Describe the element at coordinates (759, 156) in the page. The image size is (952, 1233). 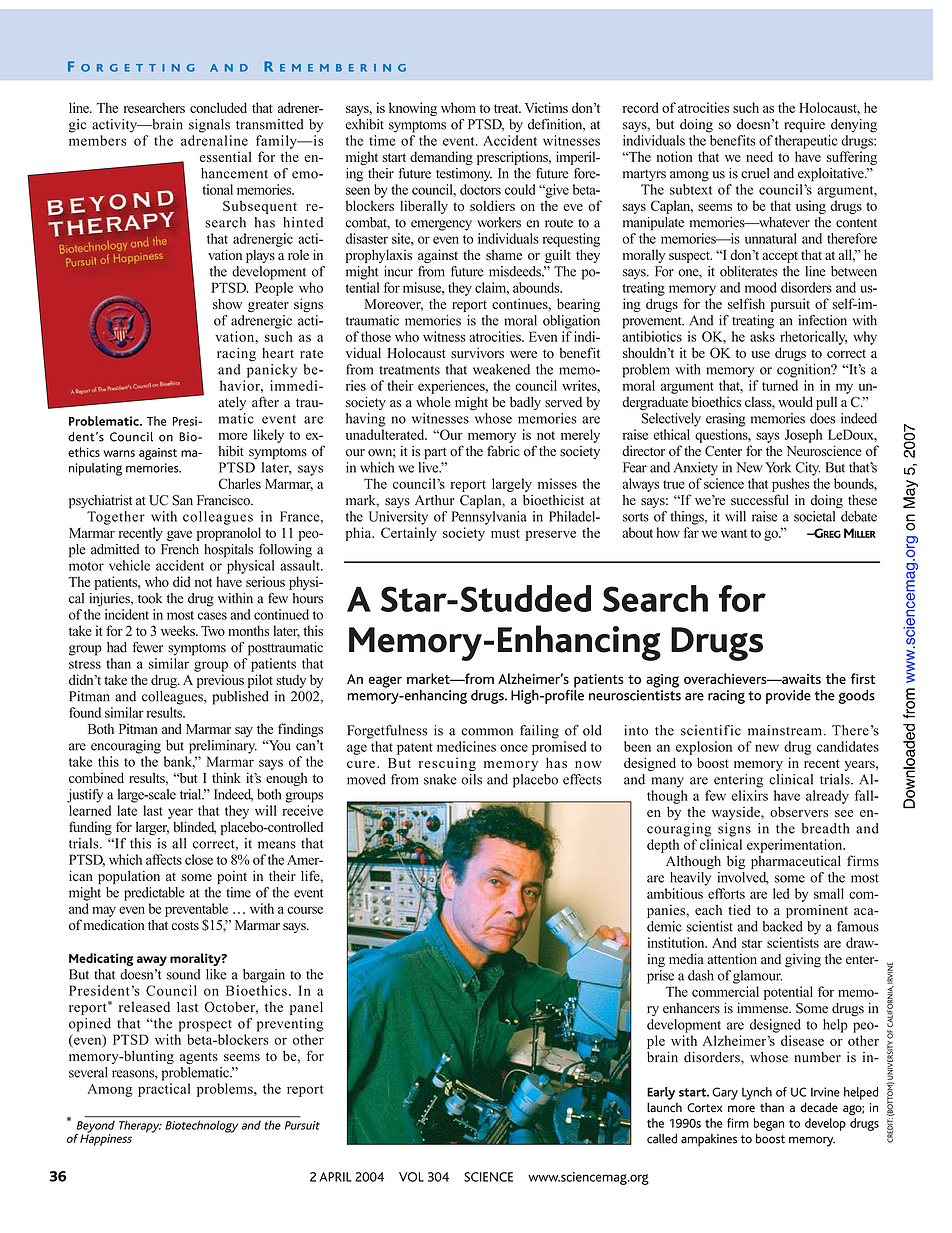
I see `need` at that location.
